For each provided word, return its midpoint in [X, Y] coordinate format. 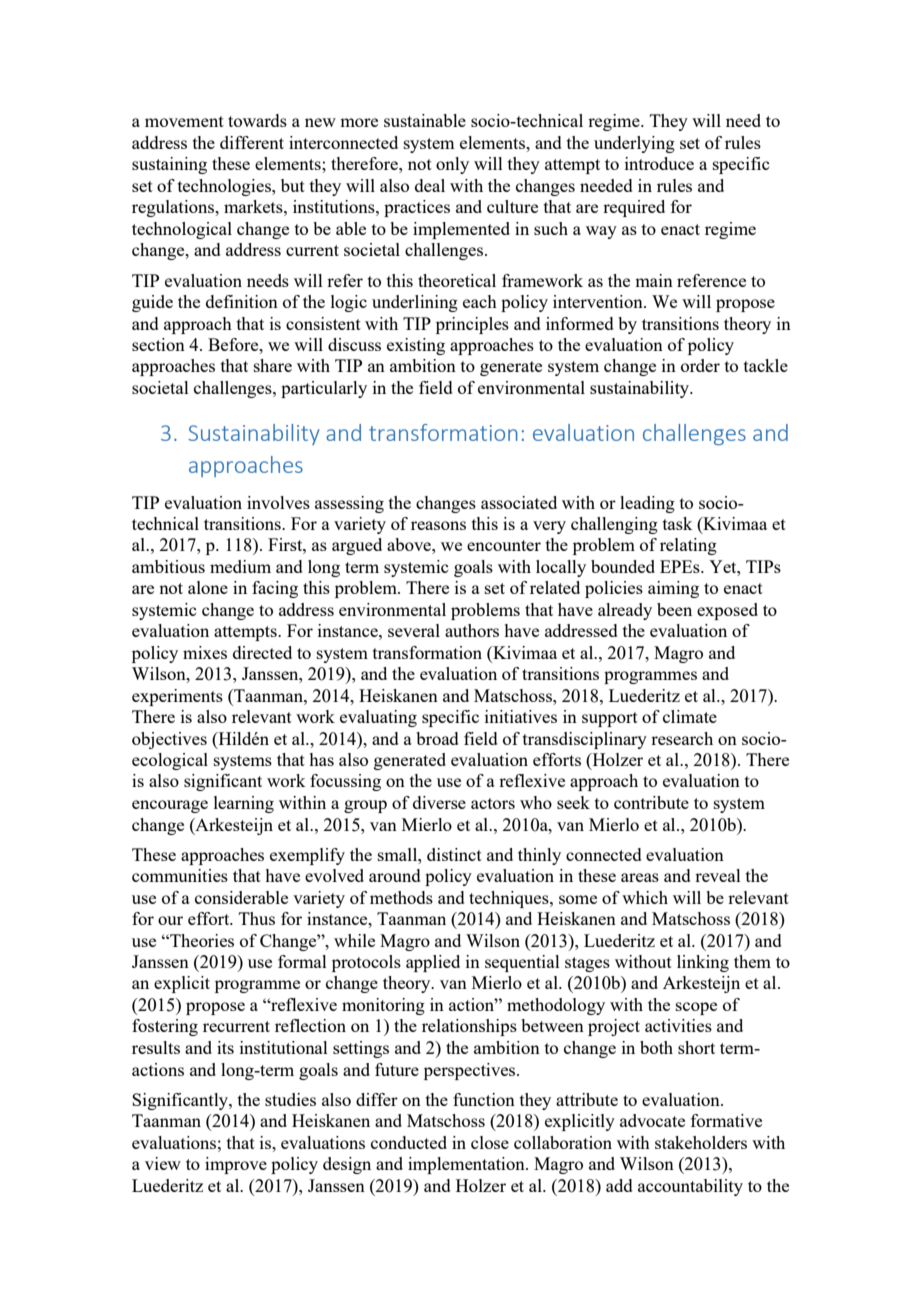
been [674, 609]
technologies [225, 187]
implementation [467, 1165]
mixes [205, 652]
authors [472, 630]
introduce [659, 163]
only [452, 165]
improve [236, 1165]
